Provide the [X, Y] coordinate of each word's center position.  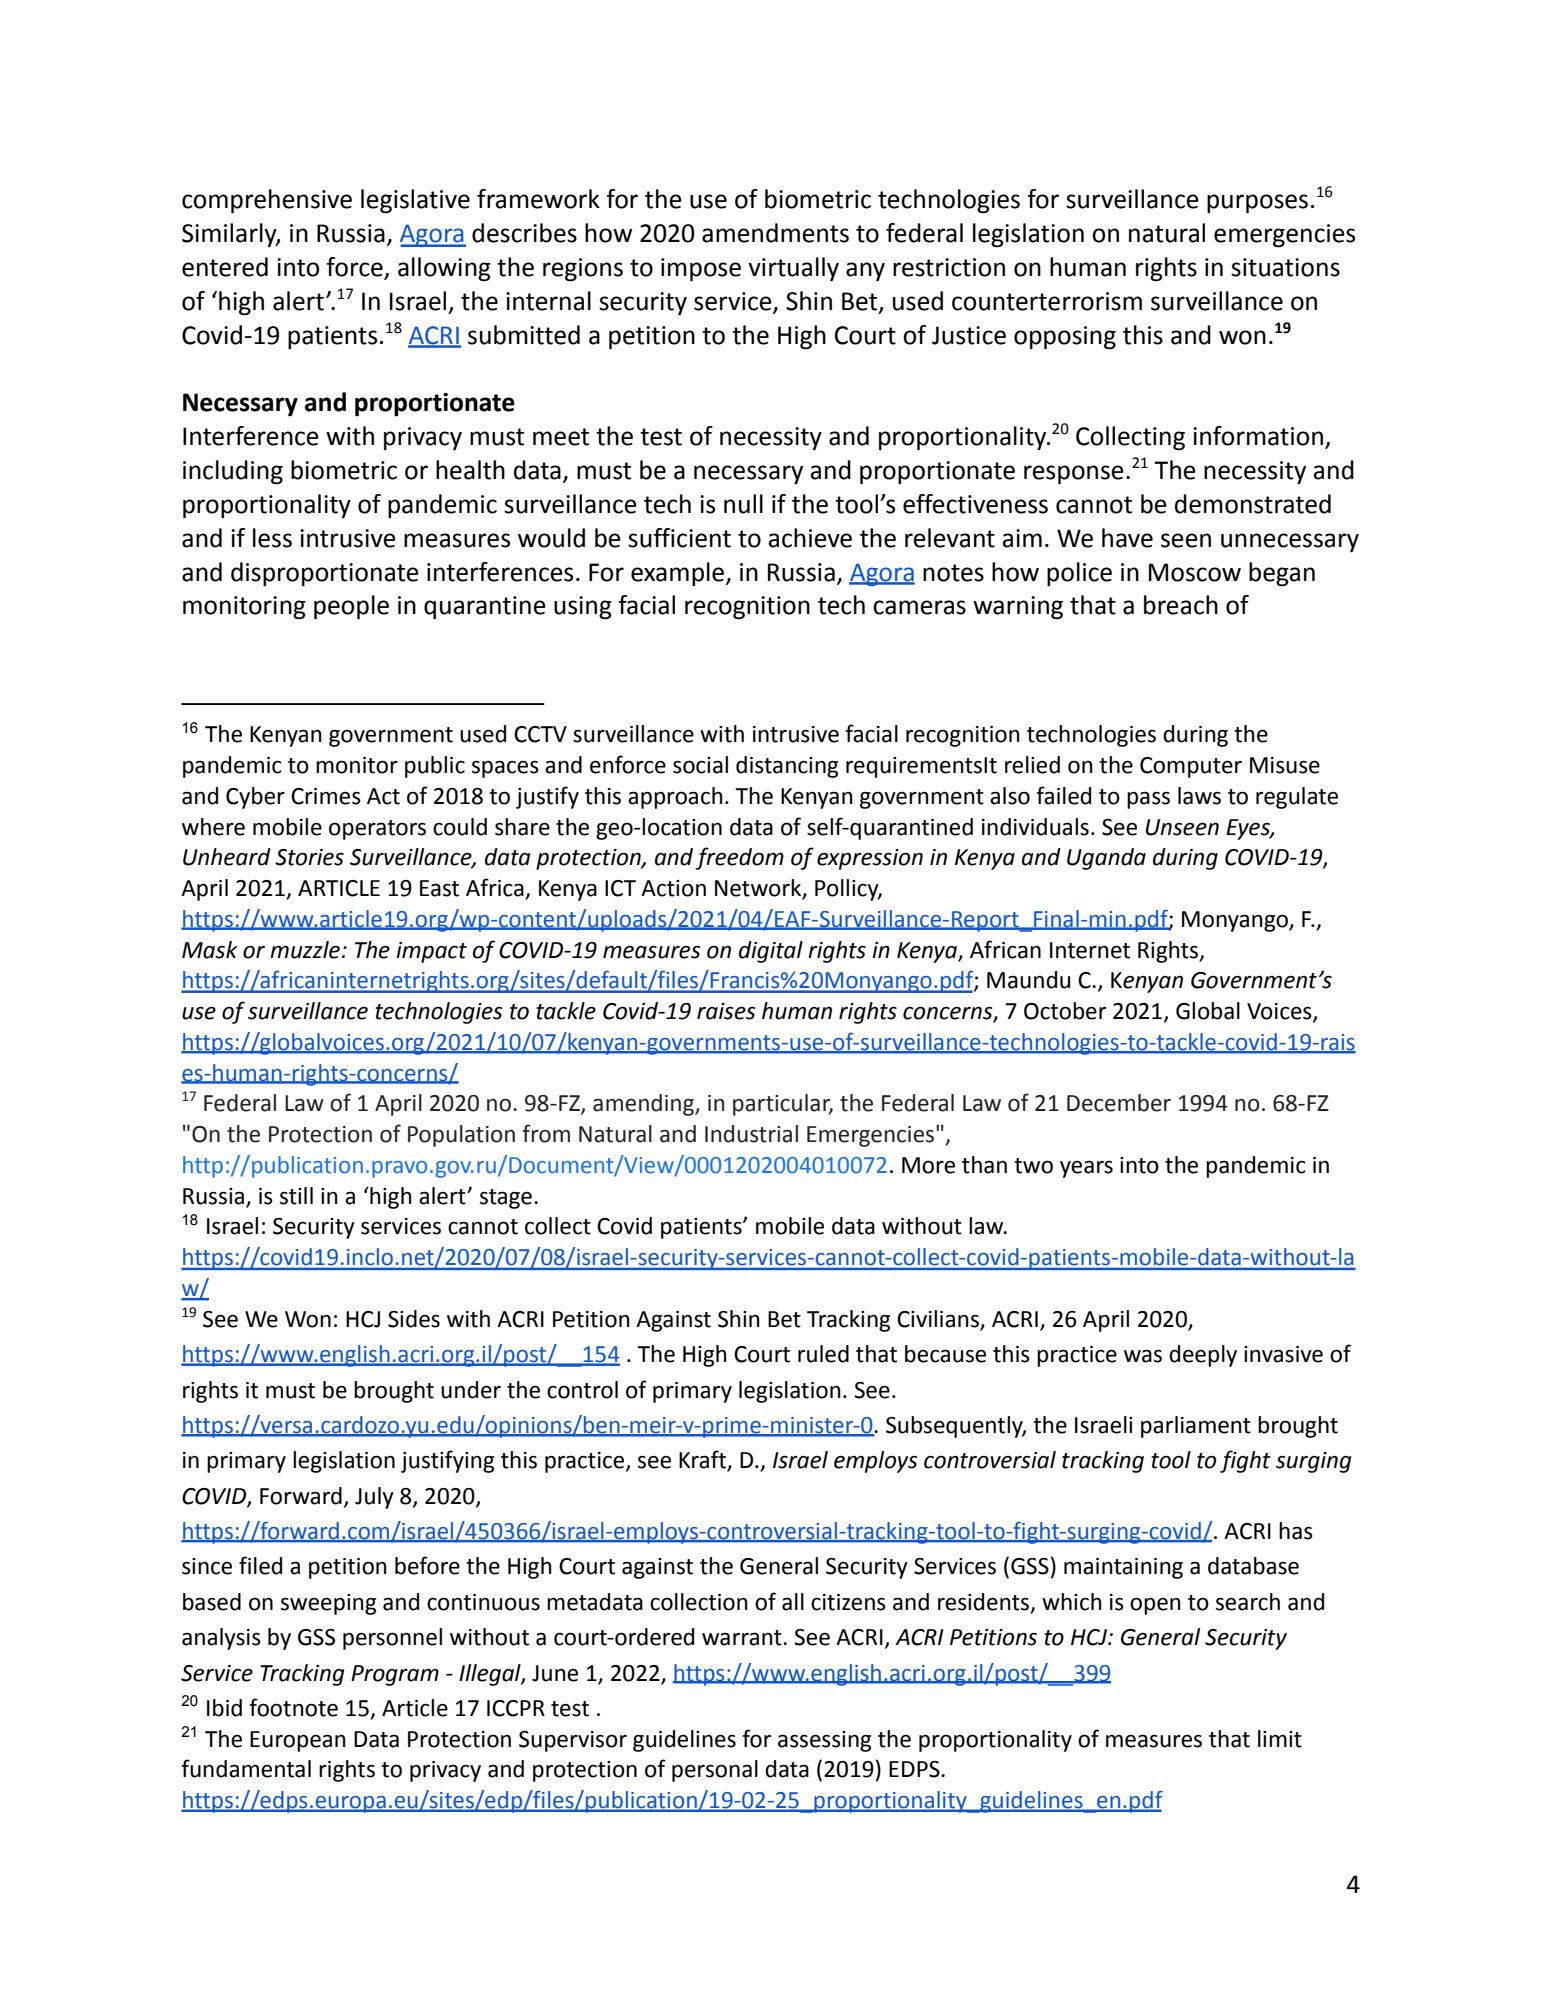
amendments [775, 233]
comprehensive [267, 201]
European [298, 1741]
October [1065, 1011]
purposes [1257, 204]
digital [771, 952]
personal [715, 1771]
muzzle [306, 950]
